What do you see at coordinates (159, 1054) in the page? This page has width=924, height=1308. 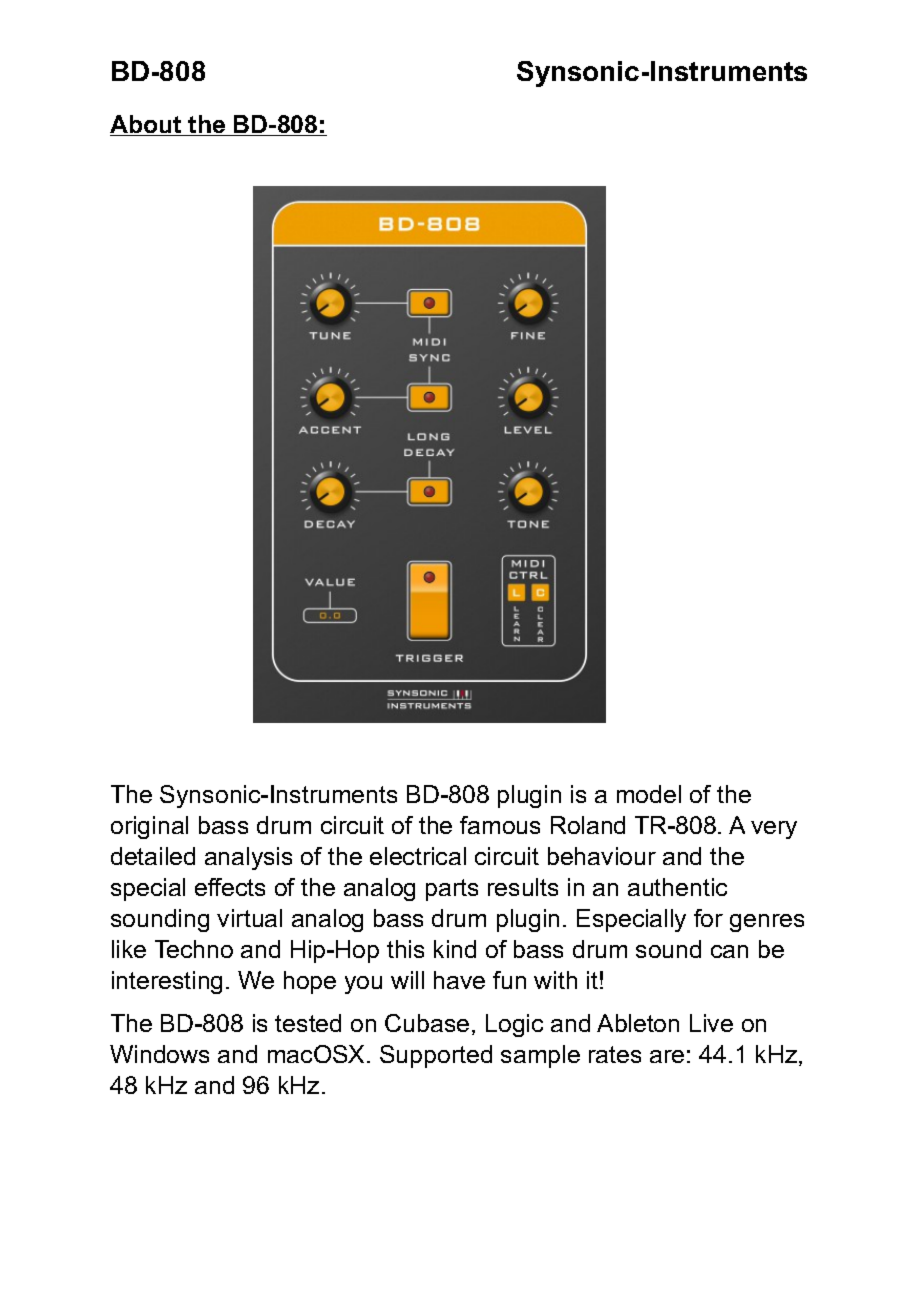 I see `Windows` at bounding box center [159, 1054].
